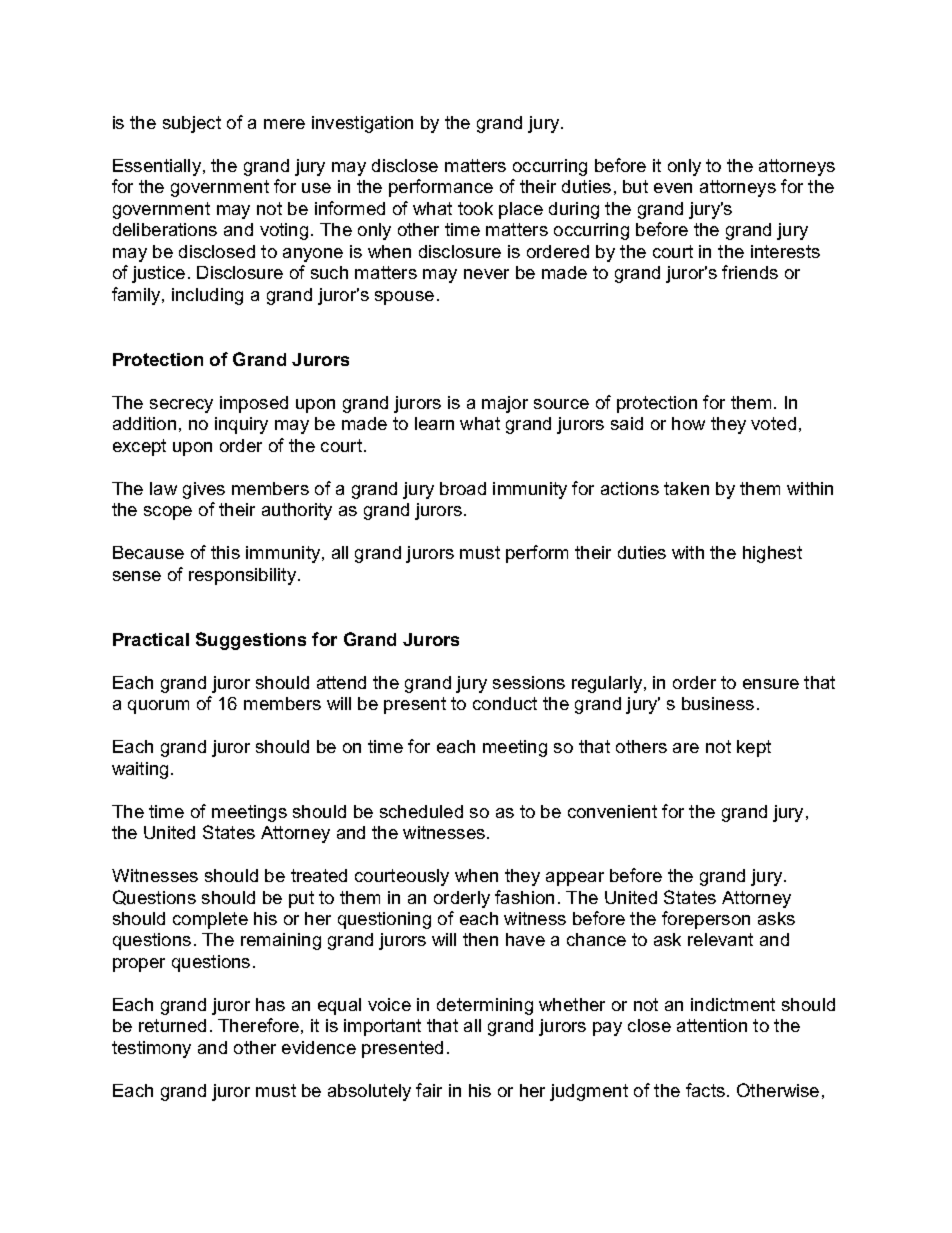  Describe the element at coordinates (673, 188) in the document. I see `even` at that location.
